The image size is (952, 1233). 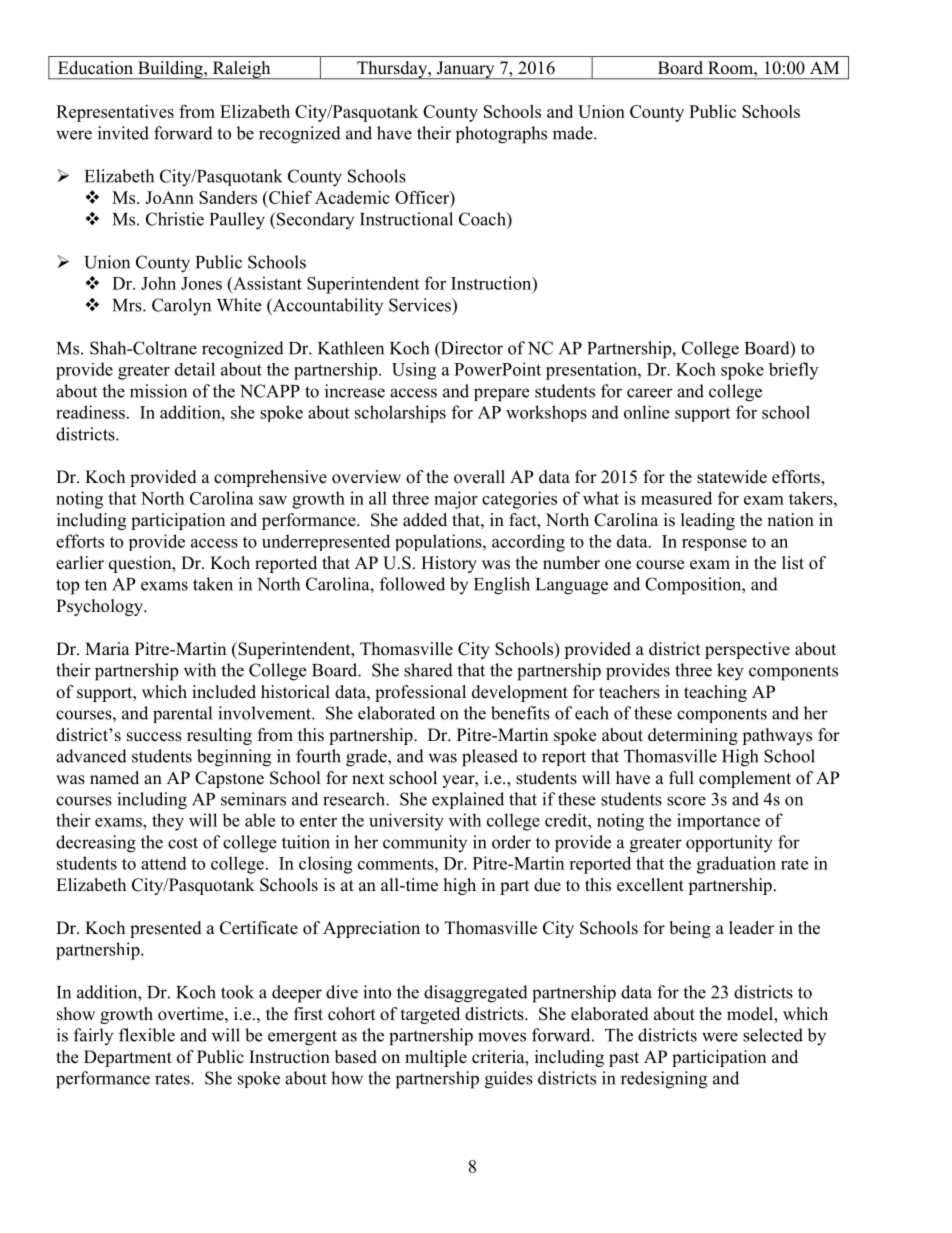 What do you see at coordinates (147, 1035) in the screenshot?
I see `flexible` at bounding box center [147, 1035].
